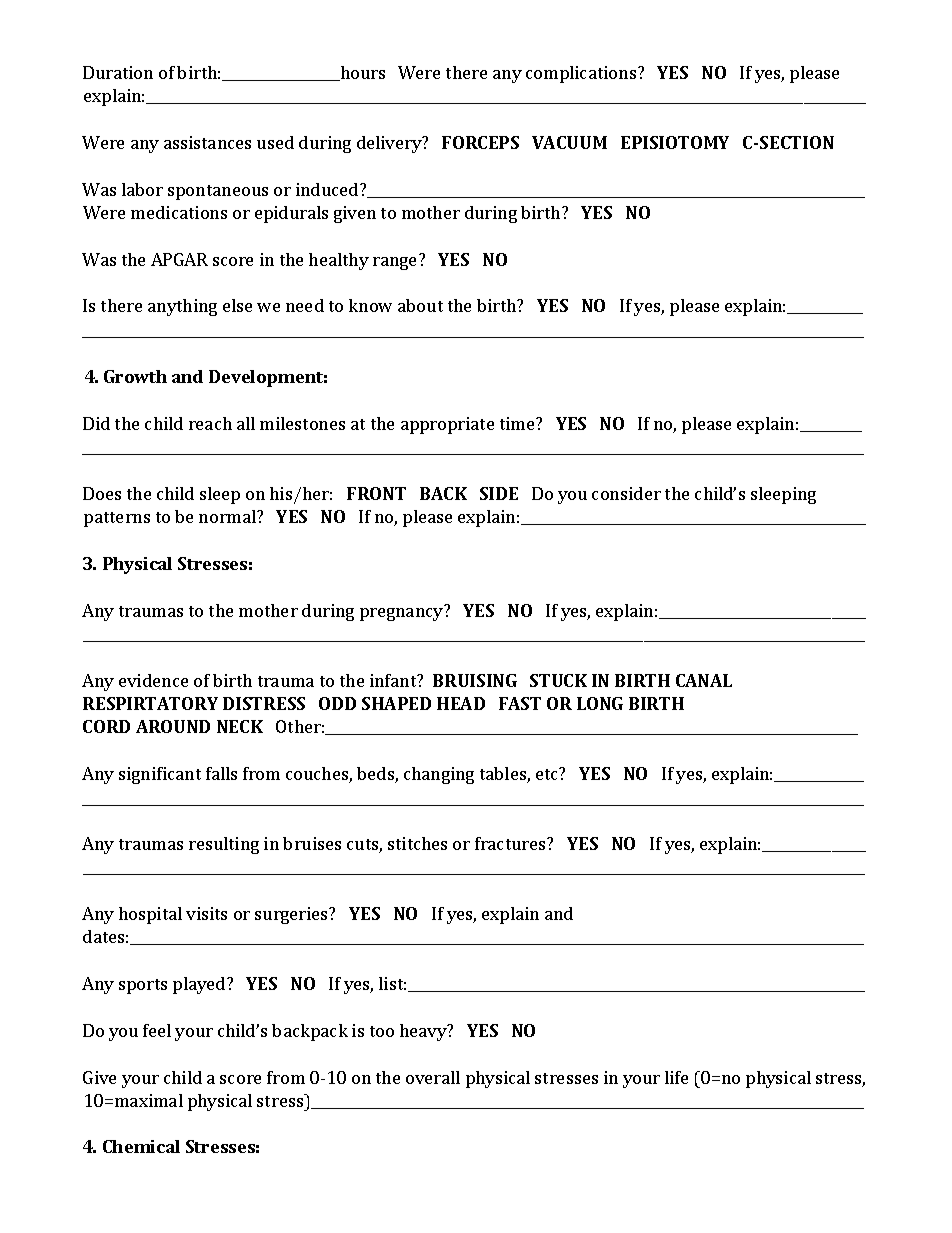 The image size is (952, 1233). Describe the element at coordinates (558, 680) in the document. I see `STUCK` at that location.
